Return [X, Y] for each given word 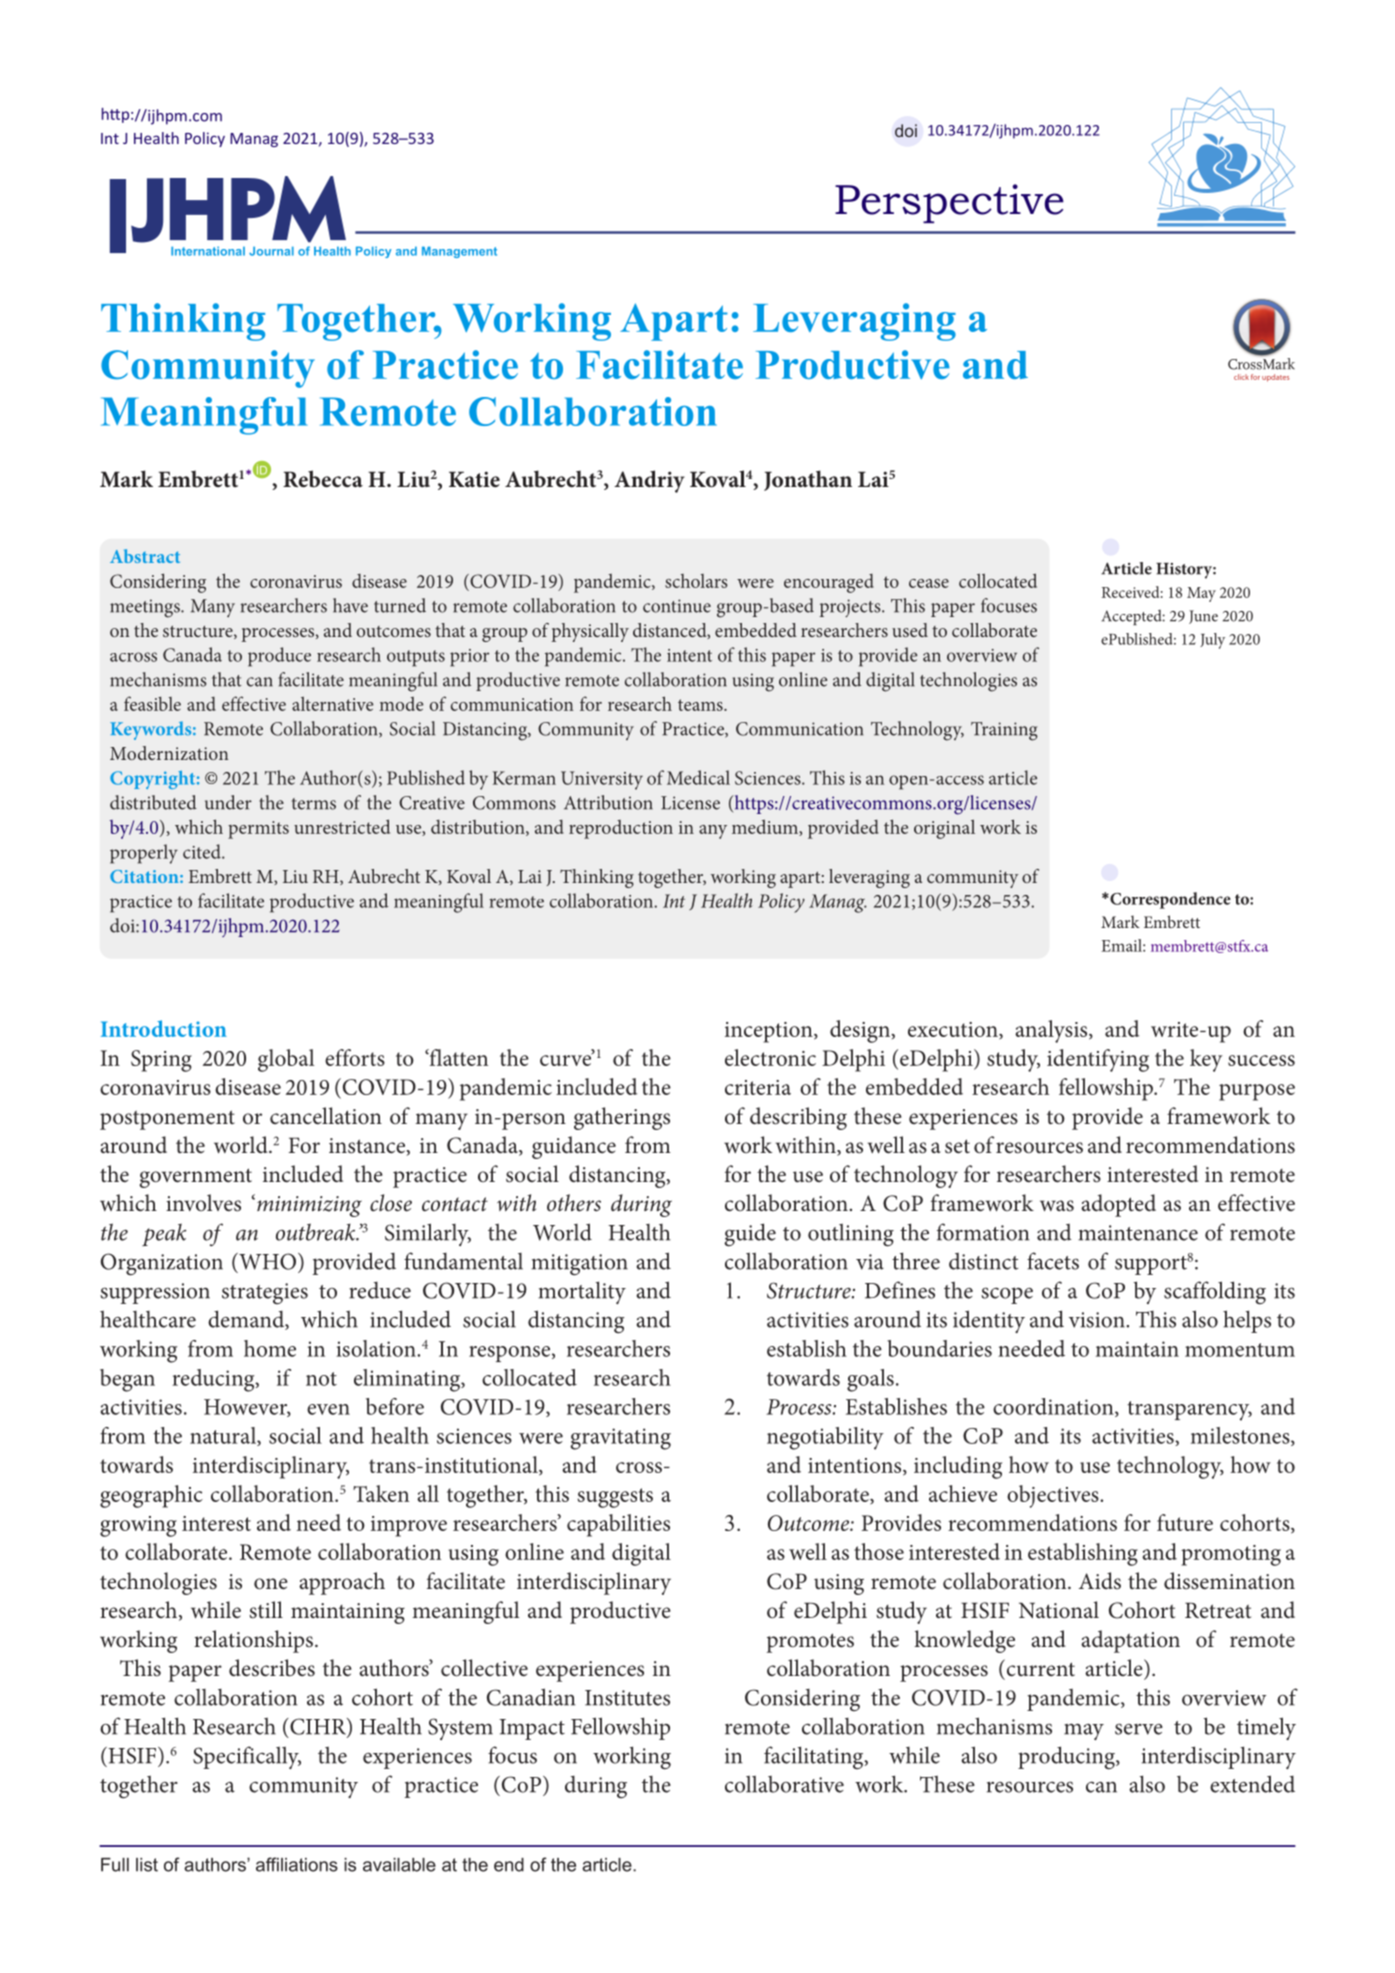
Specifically [247, 1757]
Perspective [949, 203]
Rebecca [323, 479]
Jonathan [808, 480]
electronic [770, 1057]
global [286, 1060]
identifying [1098, 1060]
